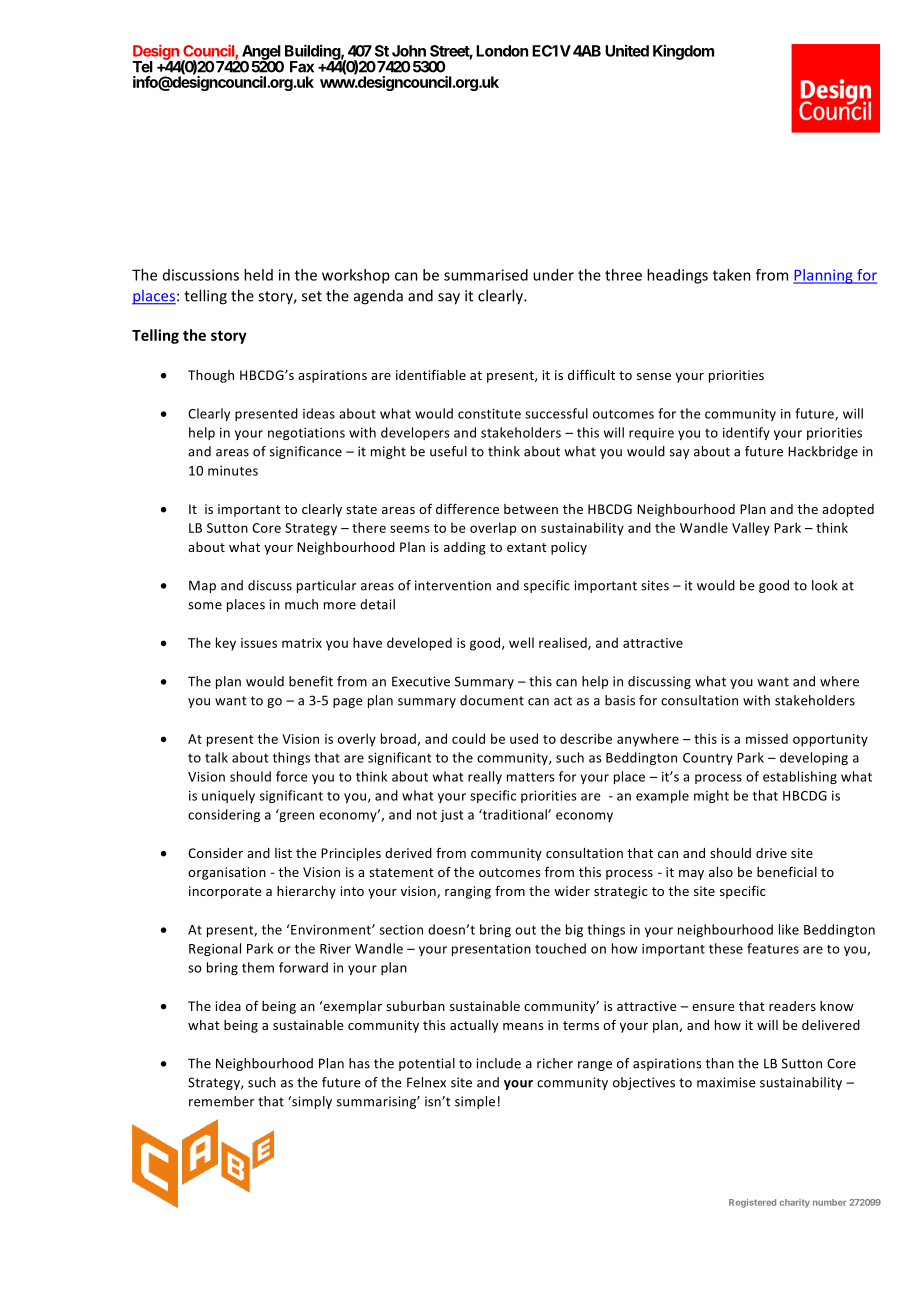 Image resolution: width=924 pixels, height=1309 pixels. What do you see at coordinates (211, 376) in the screenshot?
I see `Though` at bounding box center [211, 376].
